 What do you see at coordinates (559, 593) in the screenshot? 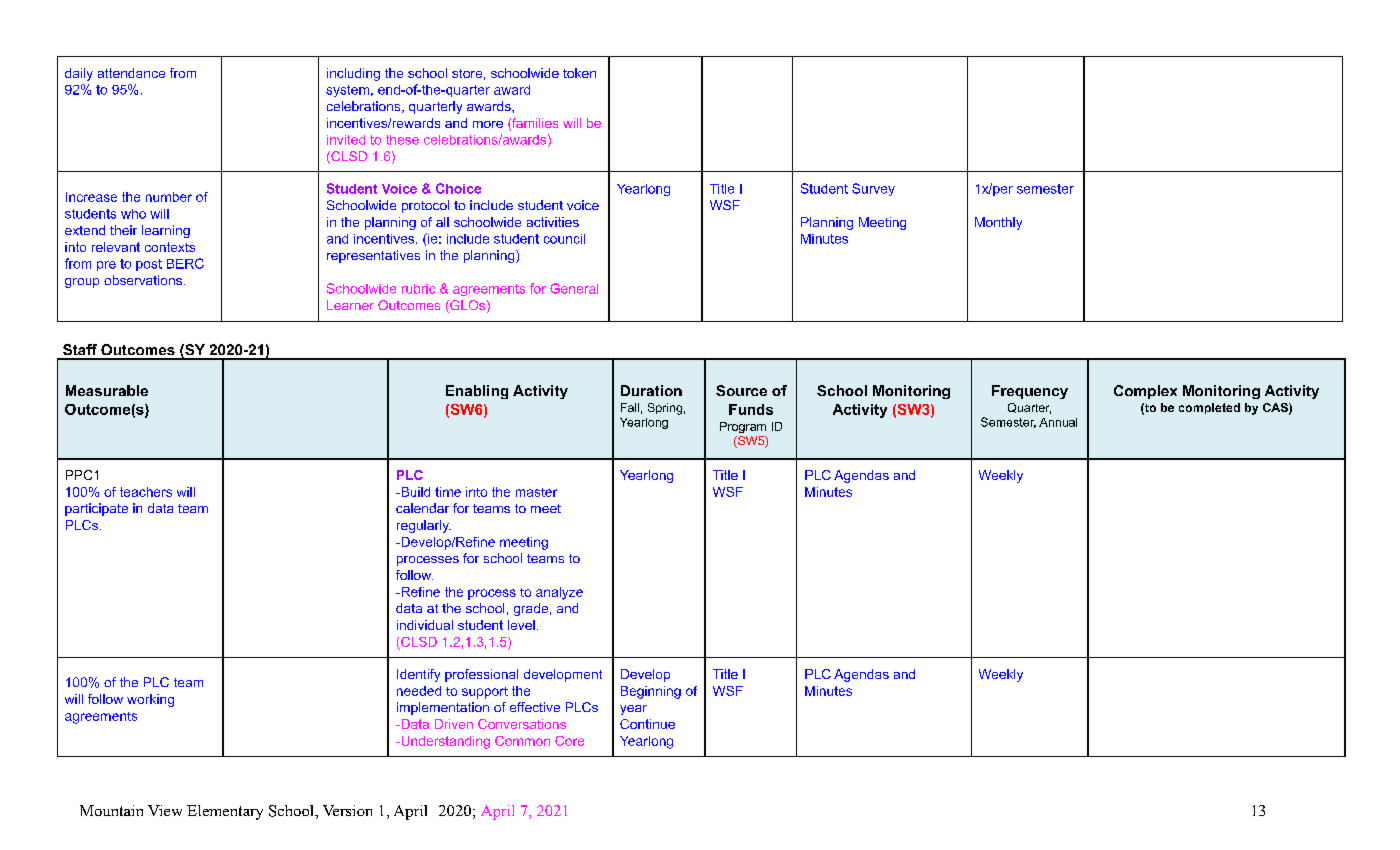
I see `analyze` at bounding box center [559, 593].
